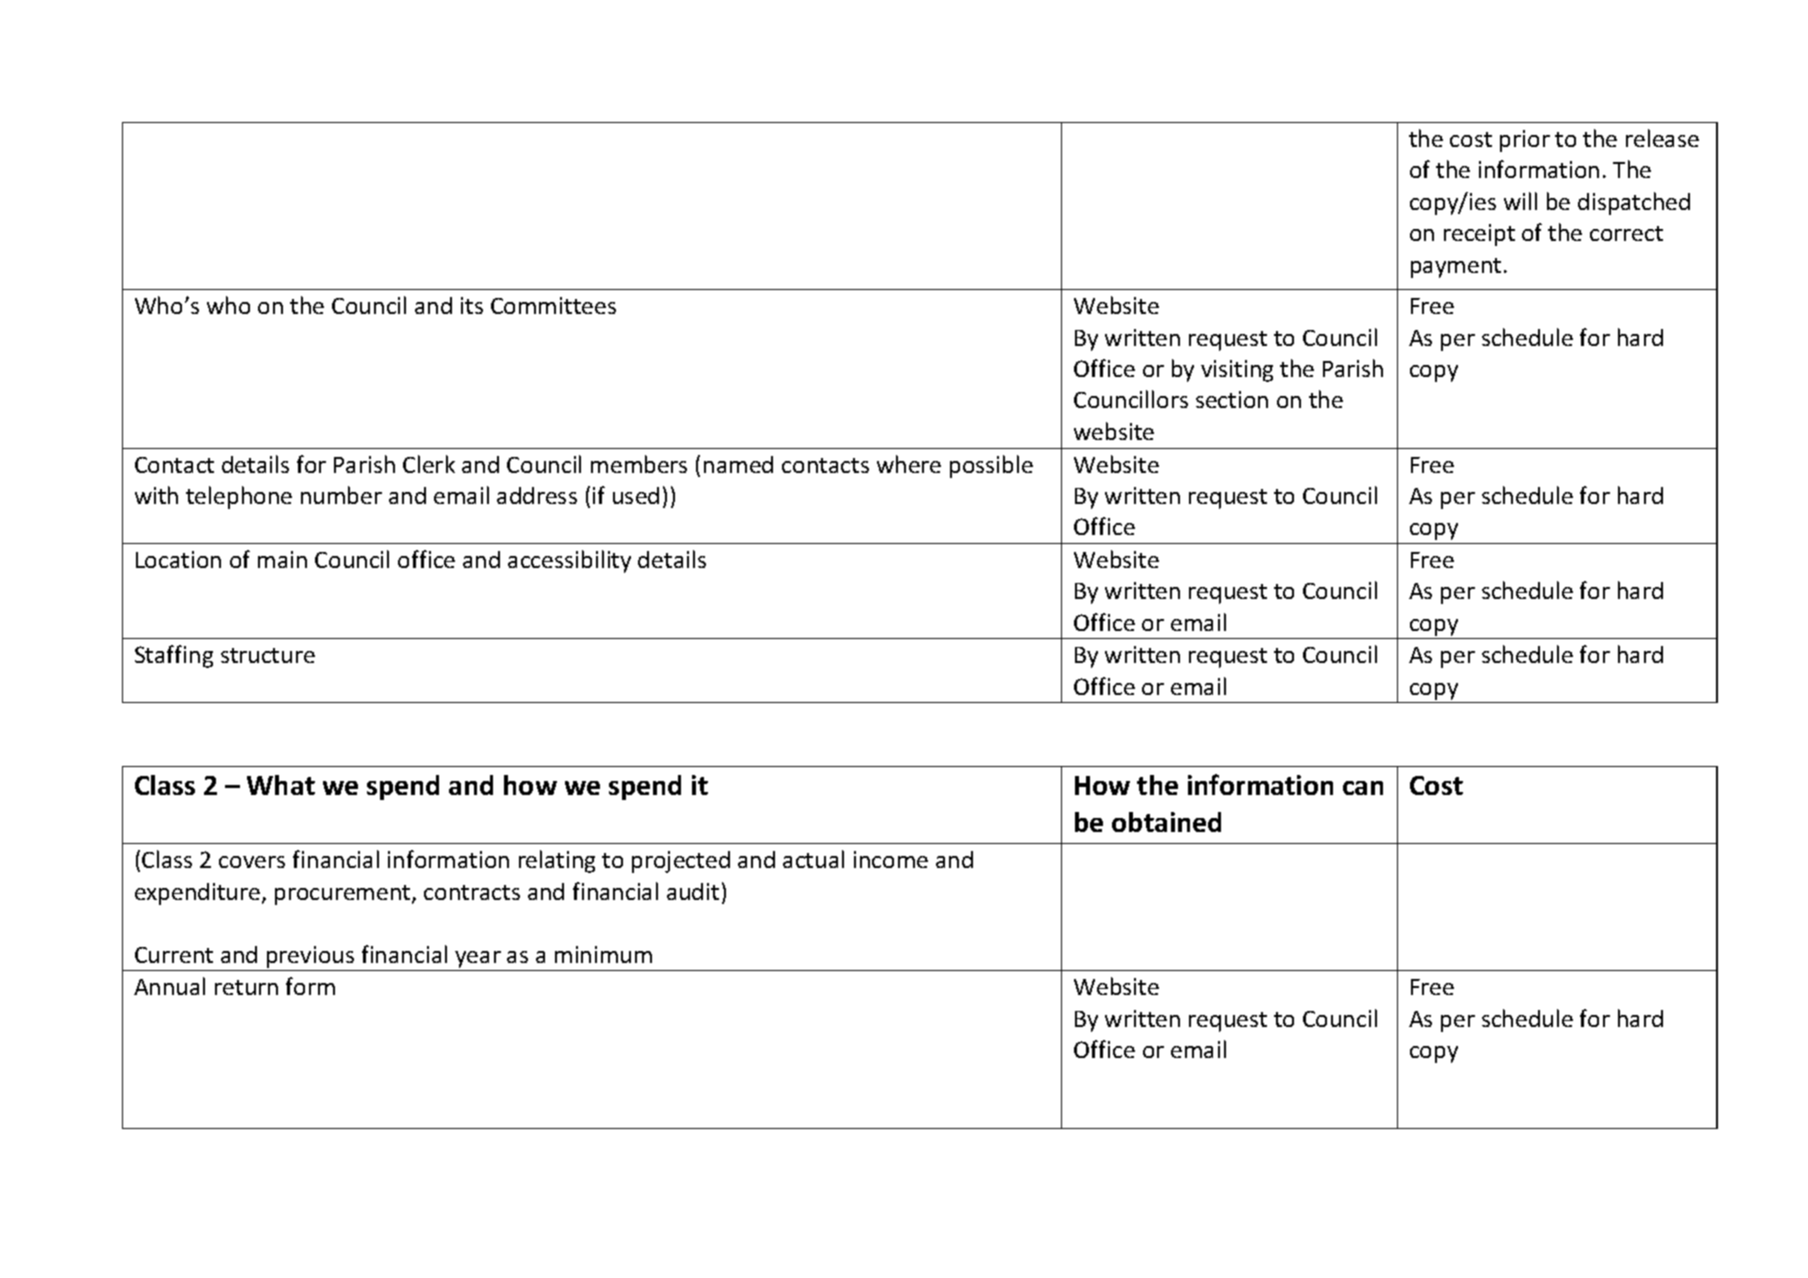  What do you see at coordinates (268, 655) in the screenshot?
I see `structure` at bounding box center [268, 655].
